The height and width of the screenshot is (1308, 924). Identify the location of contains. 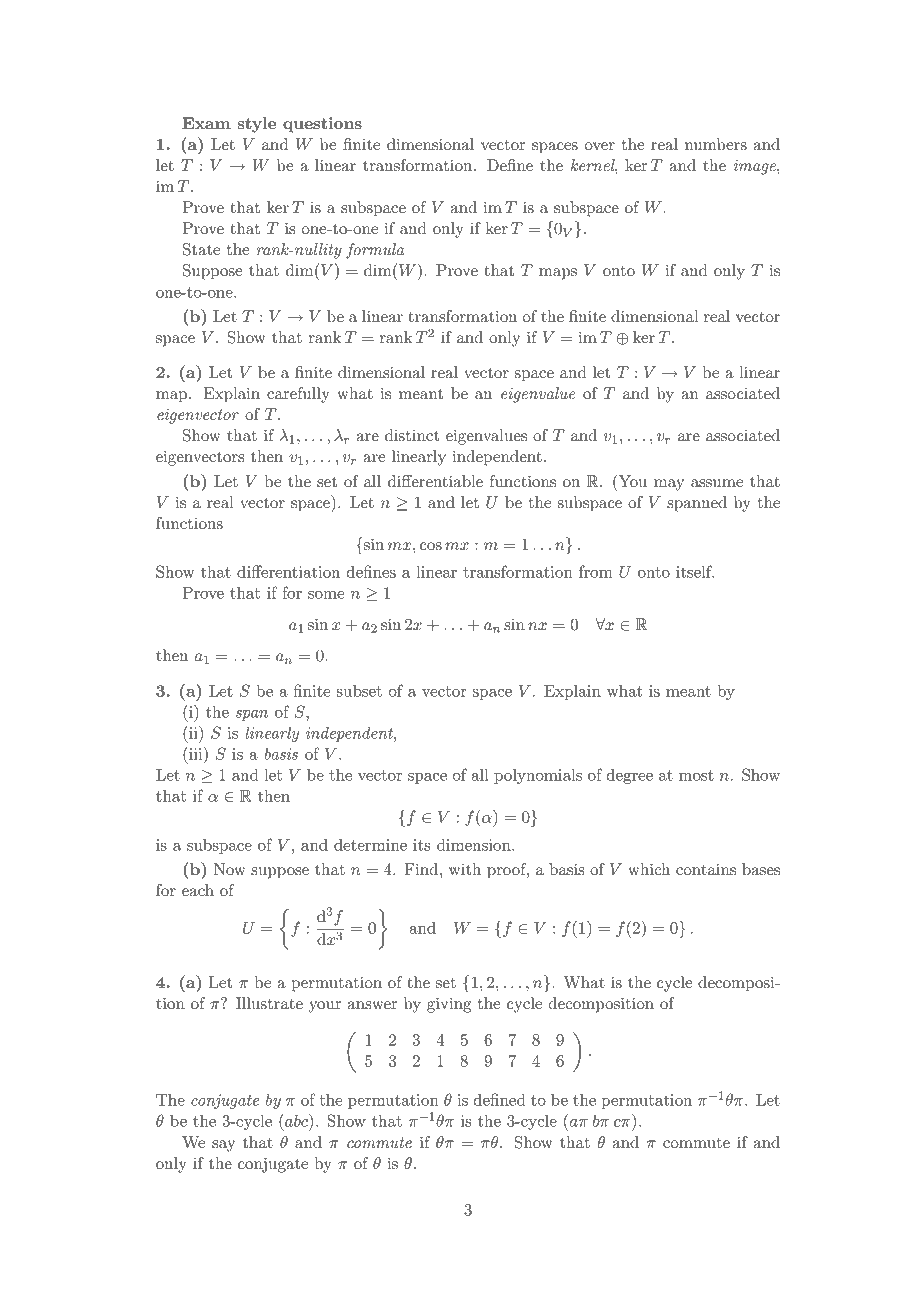
(706, 869).
